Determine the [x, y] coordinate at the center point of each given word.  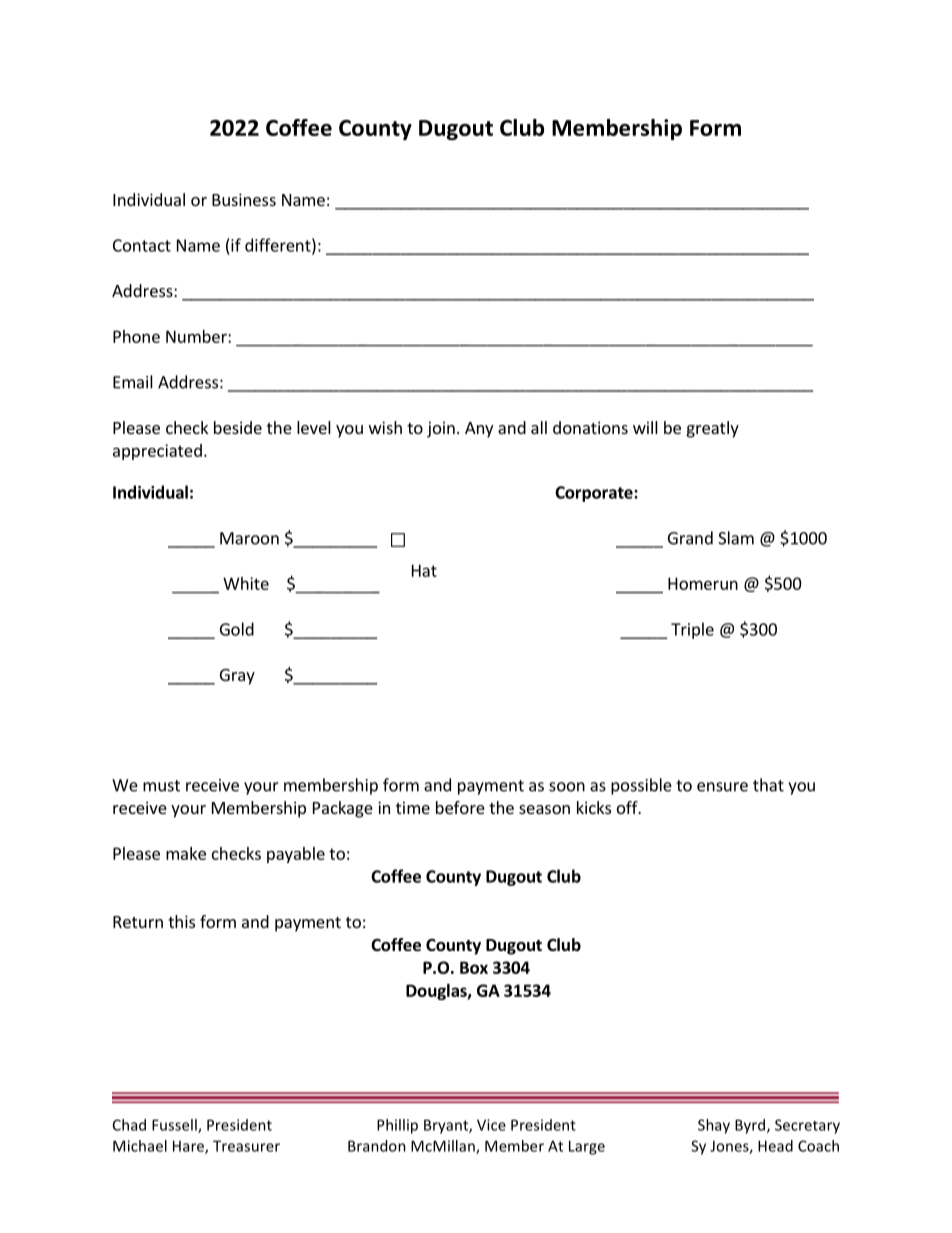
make [186, 853]
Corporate [595, 494]
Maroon [249, 538]
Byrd [751, 1126]
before [460, 807]
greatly [713, 429]
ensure [722, 787]
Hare [189, 1147]
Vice [491, 1125]
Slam [736, 538]
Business [244, 199]
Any [479, 430]
